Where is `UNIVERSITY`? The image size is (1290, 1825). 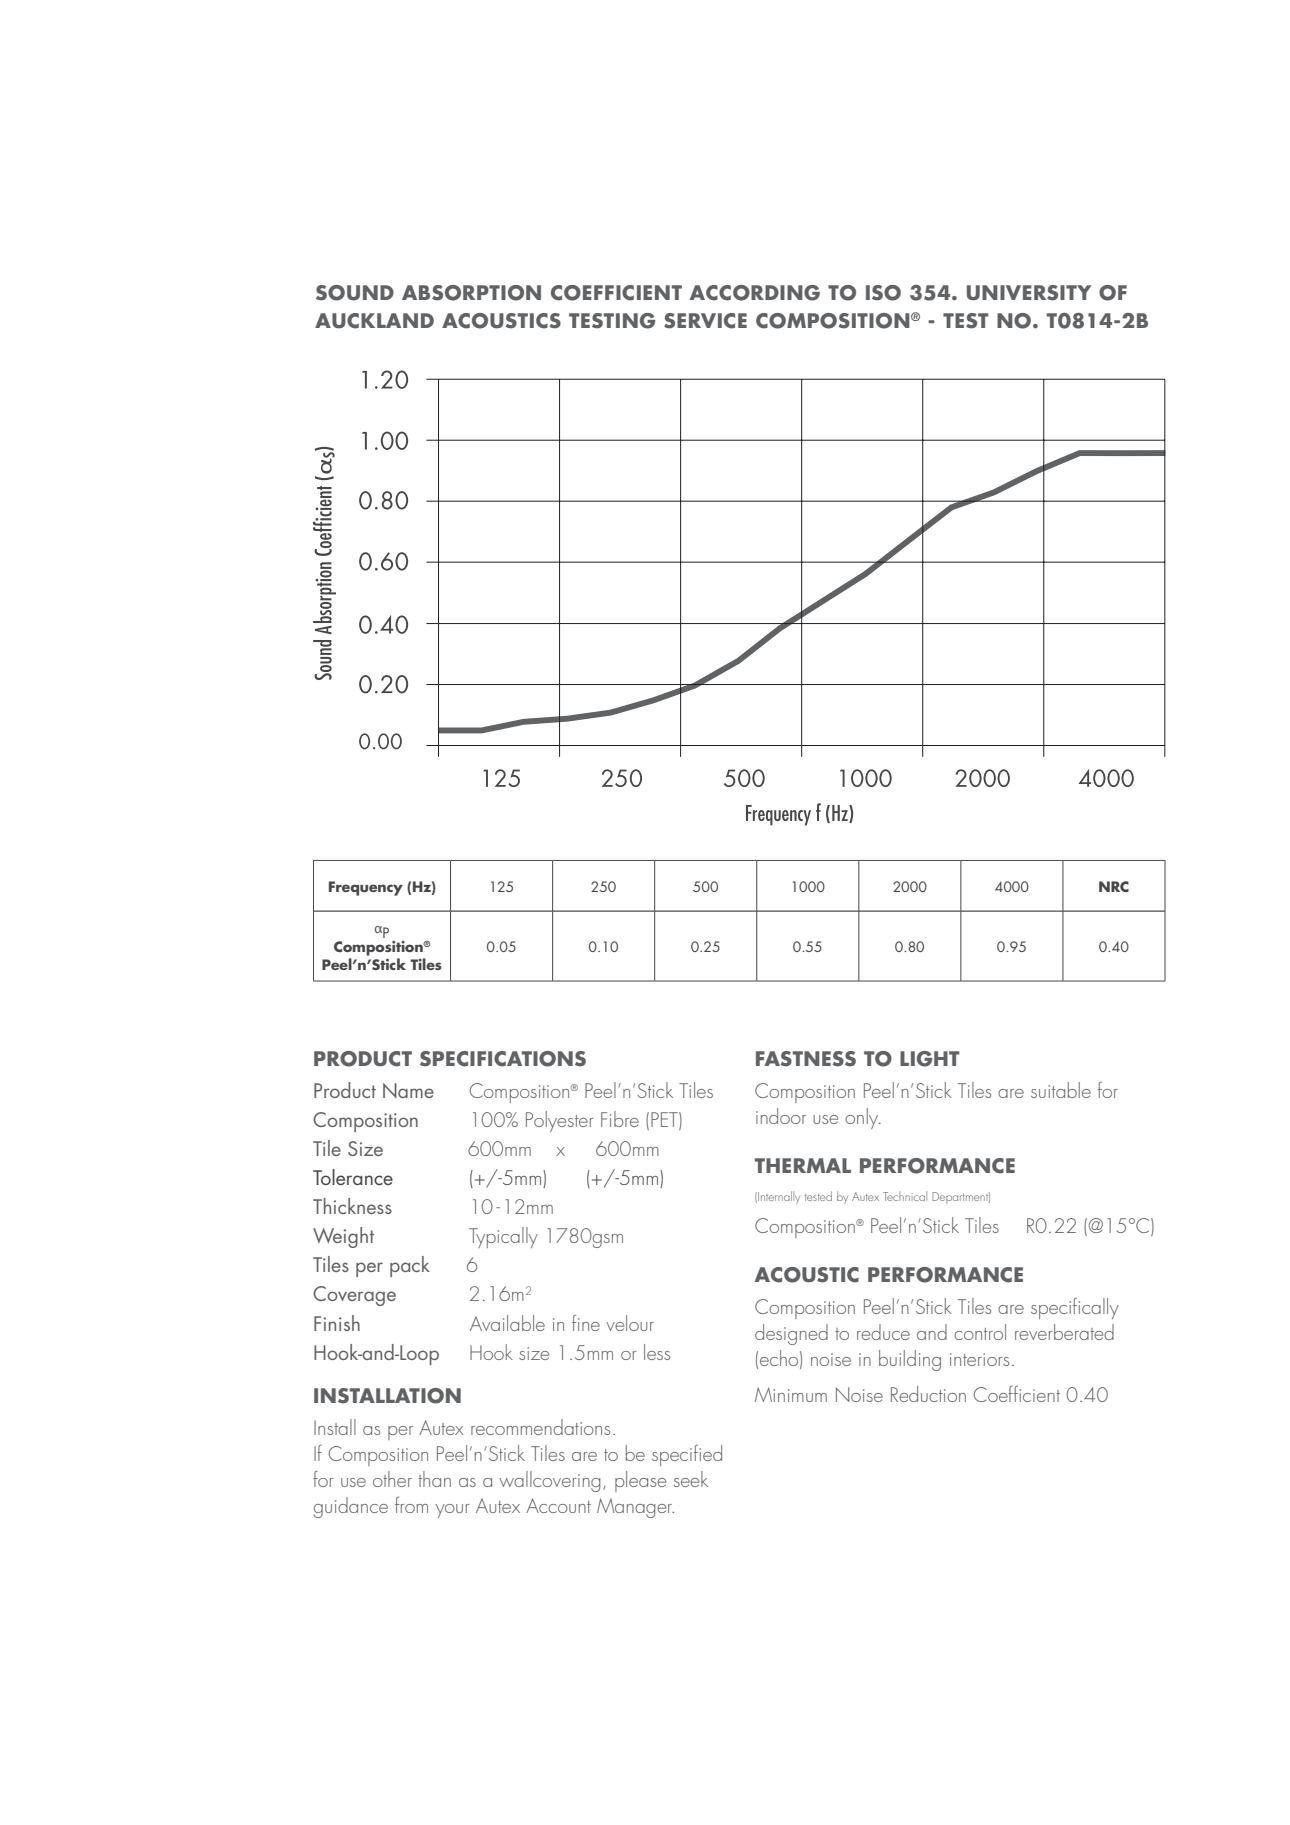 UNIVERSITY is located at coordinates (1029, 293).
